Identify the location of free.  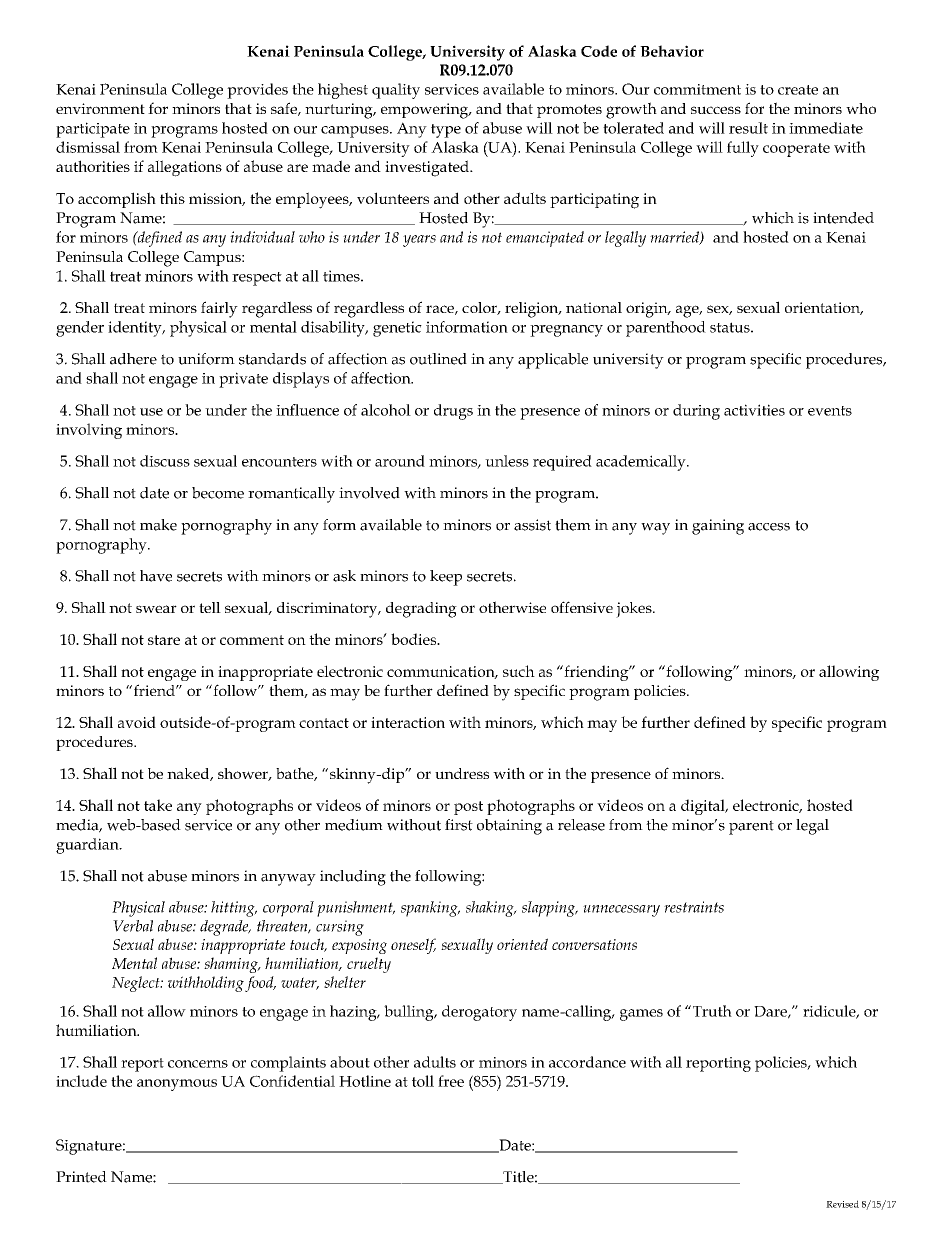
(451, 1081).
